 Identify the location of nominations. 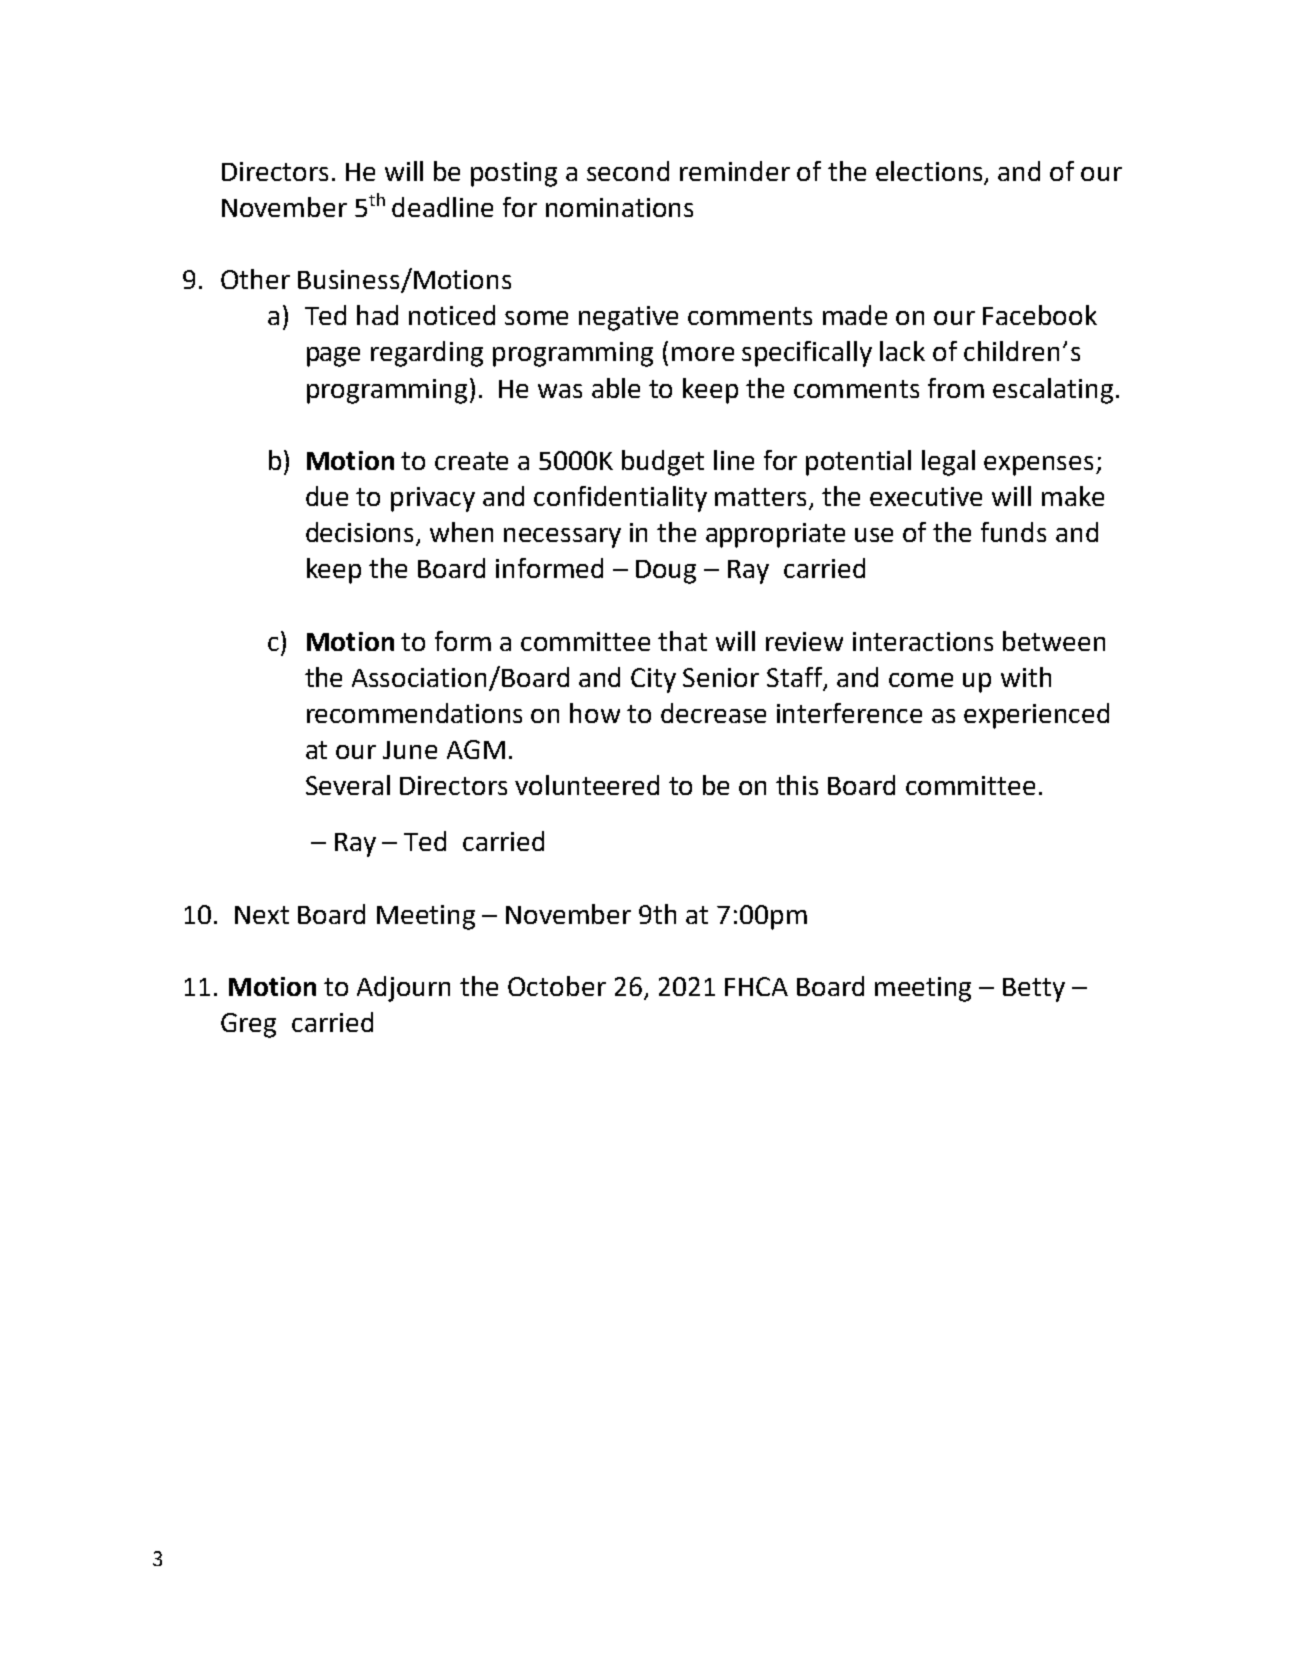
(619, 207).
